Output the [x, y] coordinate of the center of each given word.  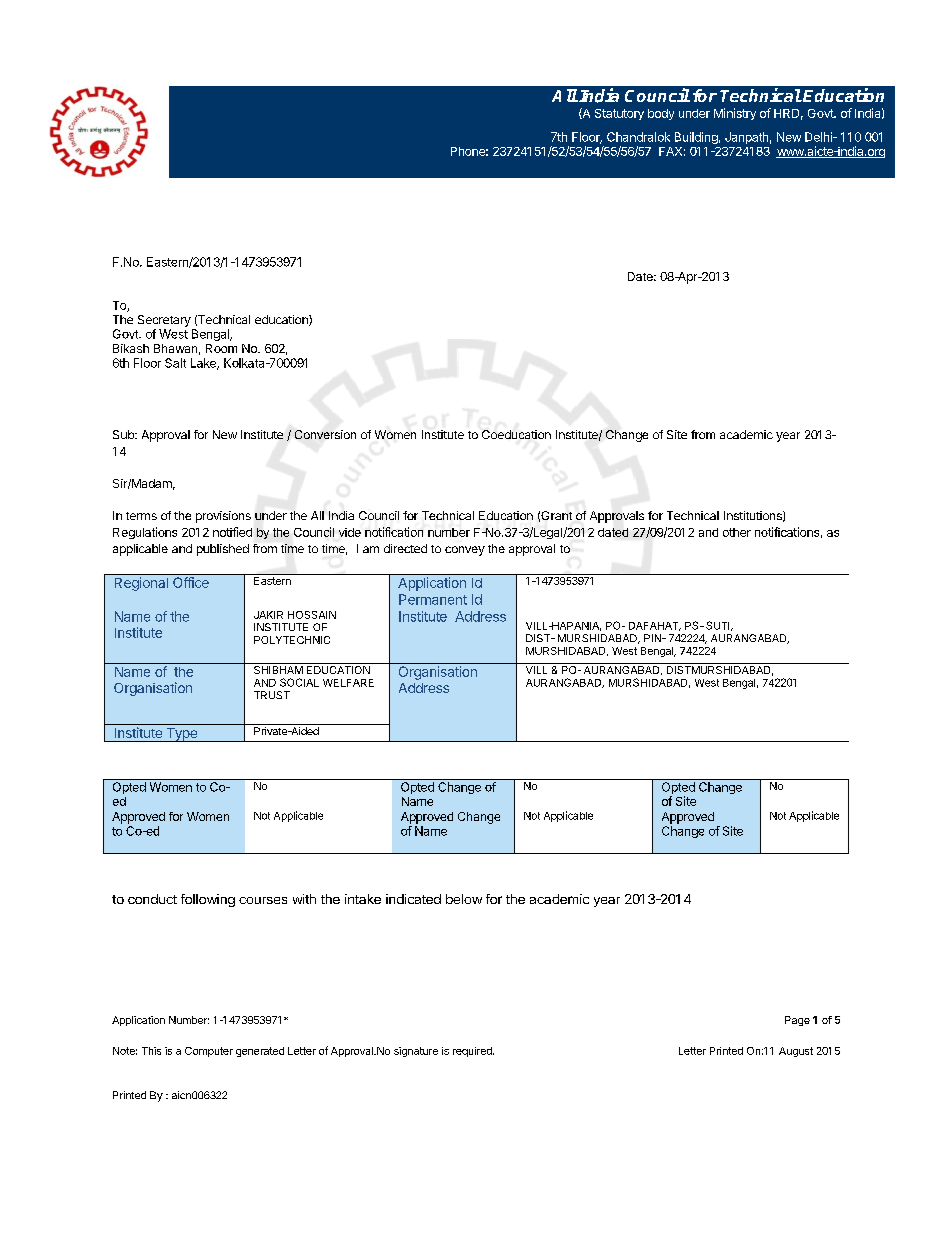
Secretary [164, 321]
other [737, 532]
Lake [204, 364]
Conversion [325, 434]
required [473, 1052]
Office [191, 582]
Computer [209, 1052]
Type [181, 735]
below [464, 899]
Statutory [619, 114]
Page [797, 1021]
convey [465, 551]
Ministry [735, 114]
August [796, 1052]
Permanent [433, 599]
